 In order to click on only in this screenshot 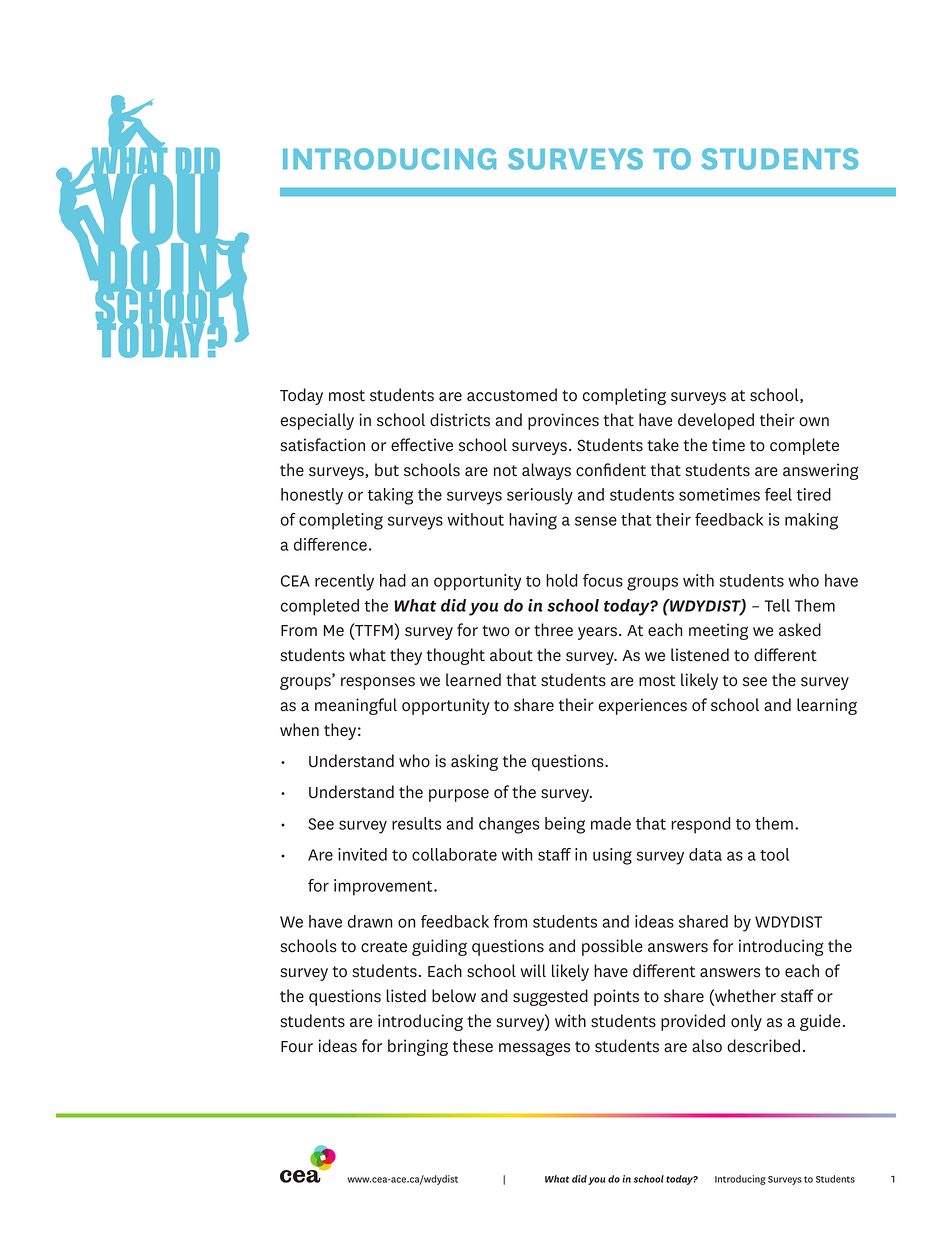, I will do `click(746, 1022)`.
